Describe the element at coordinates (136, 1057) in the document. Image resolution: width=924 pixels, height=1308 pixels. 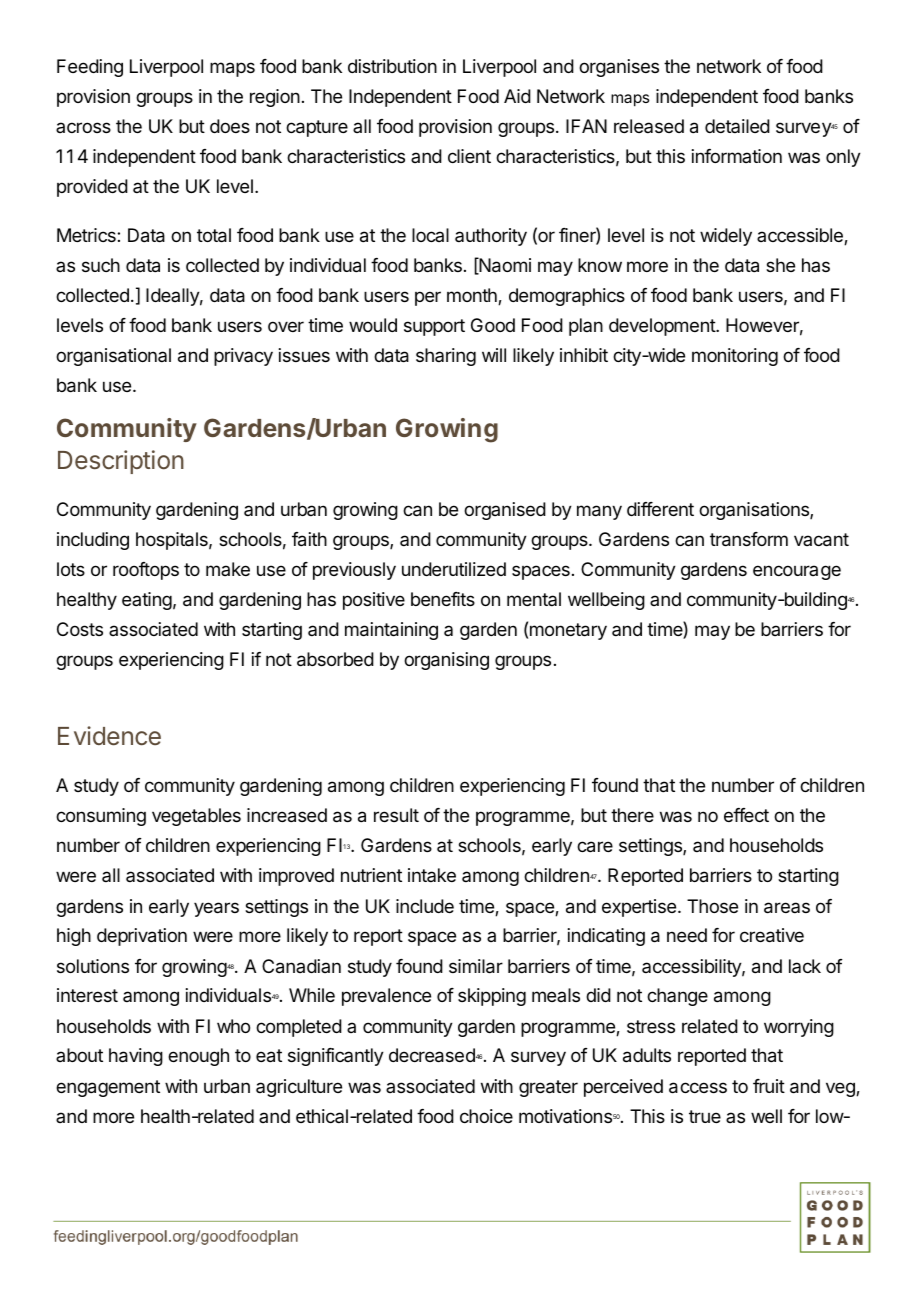
I see `having` at that location.
